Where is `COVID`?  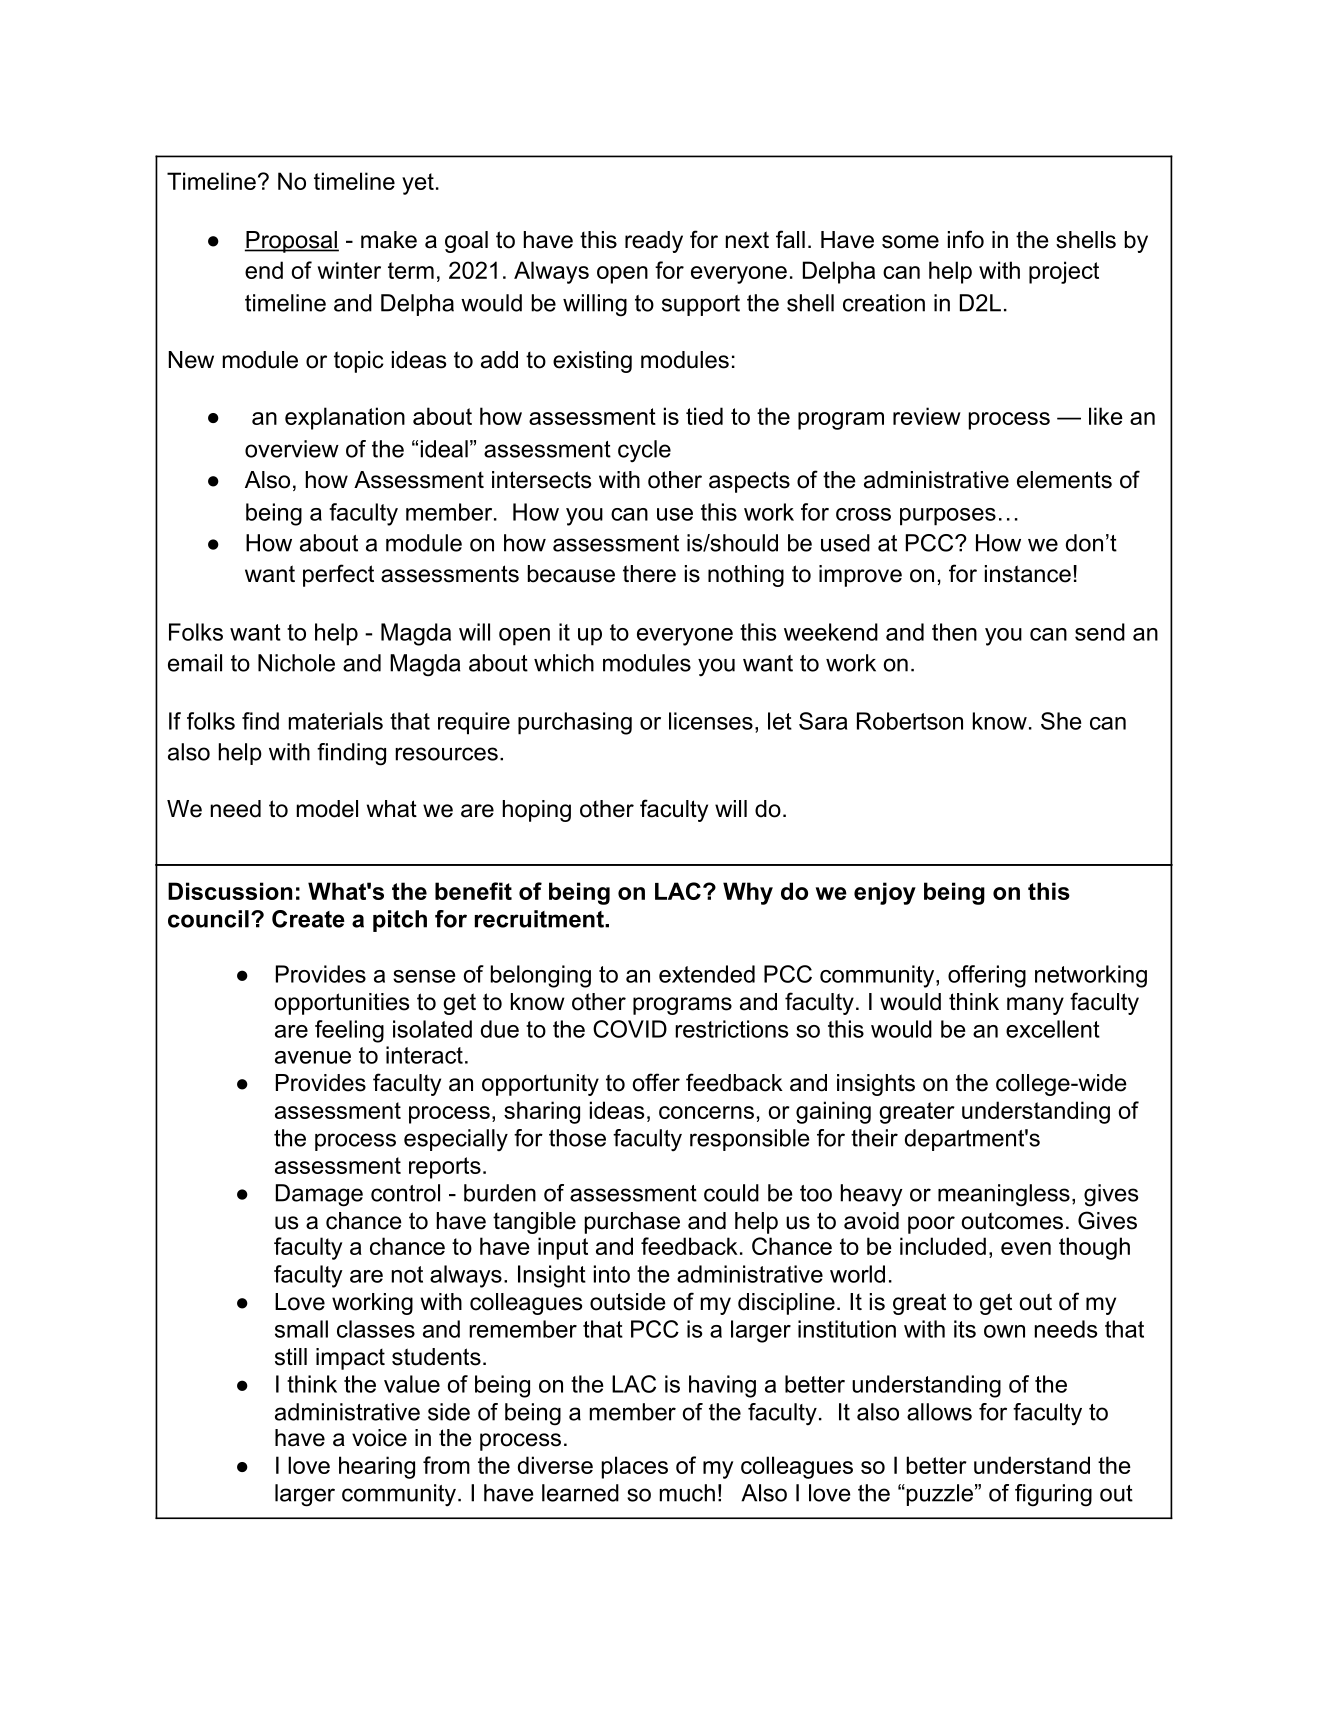
COVID is located at coordinates (630, 1029).
